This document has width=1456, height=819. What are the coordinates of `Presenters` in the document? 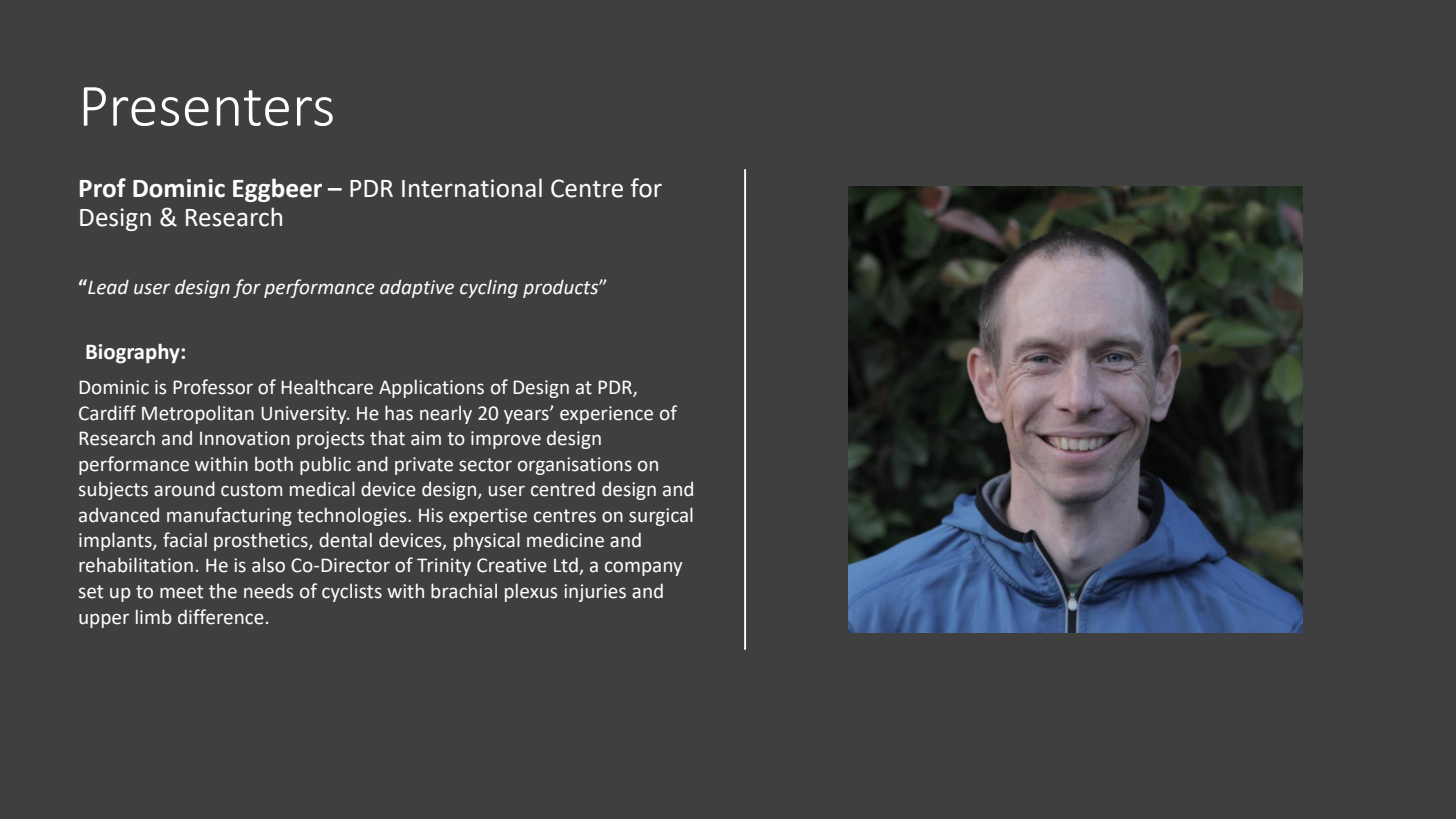 It's located at (208, 106).
